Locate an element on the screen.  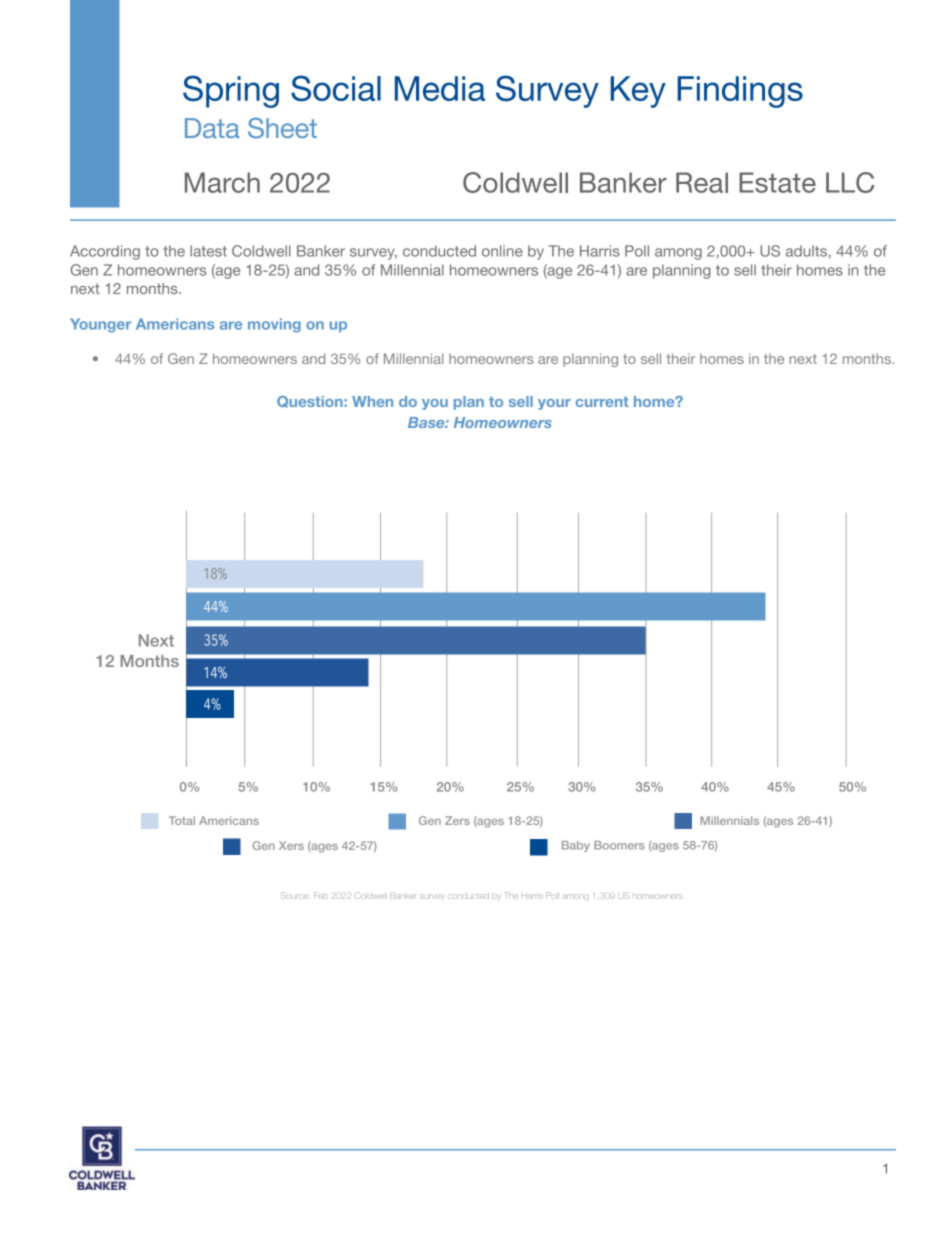
Findings is located at coordinates (740, 92).
